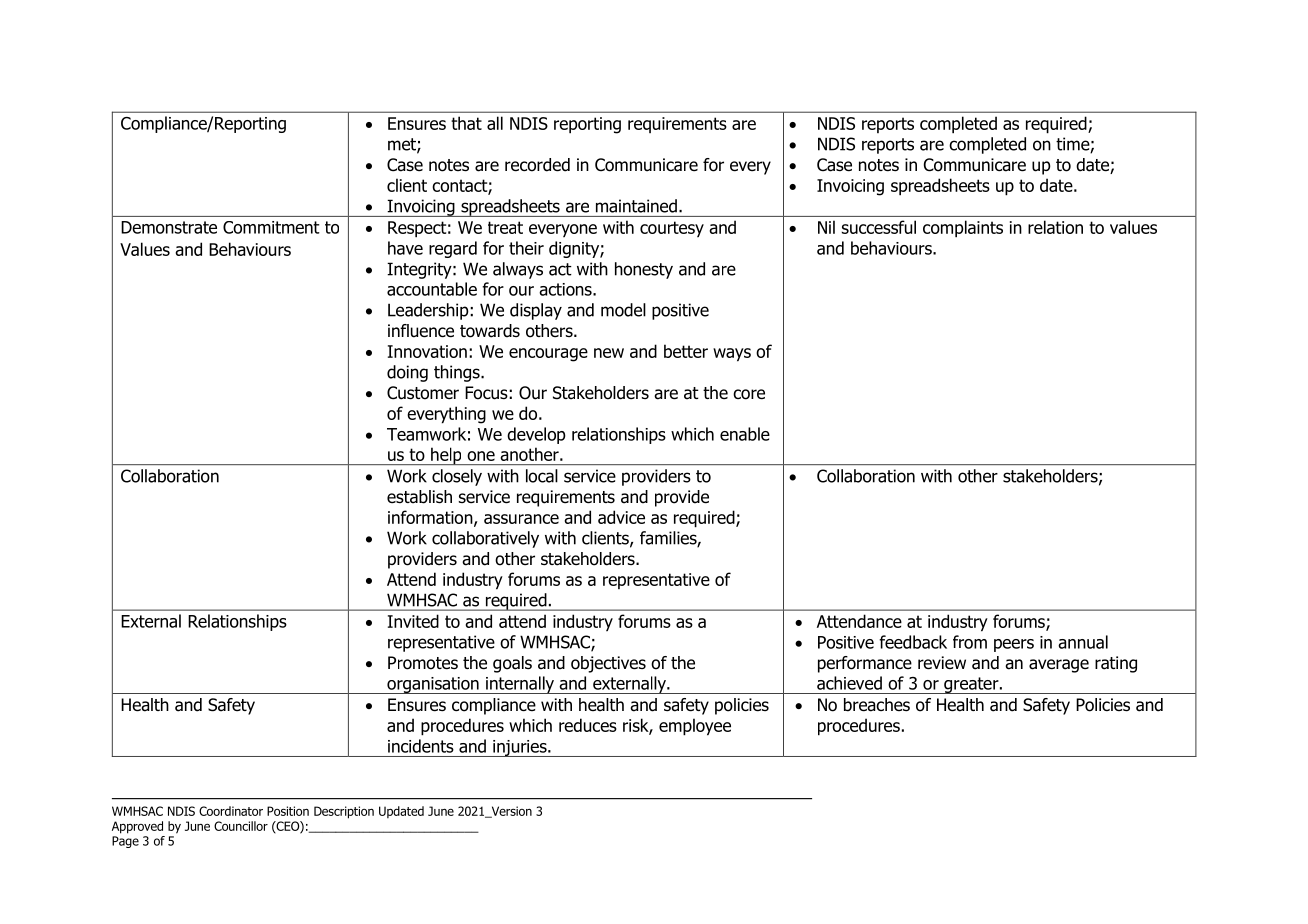 This image has width=1308, height=924. I want to click on complaints, so click(963, 229).
